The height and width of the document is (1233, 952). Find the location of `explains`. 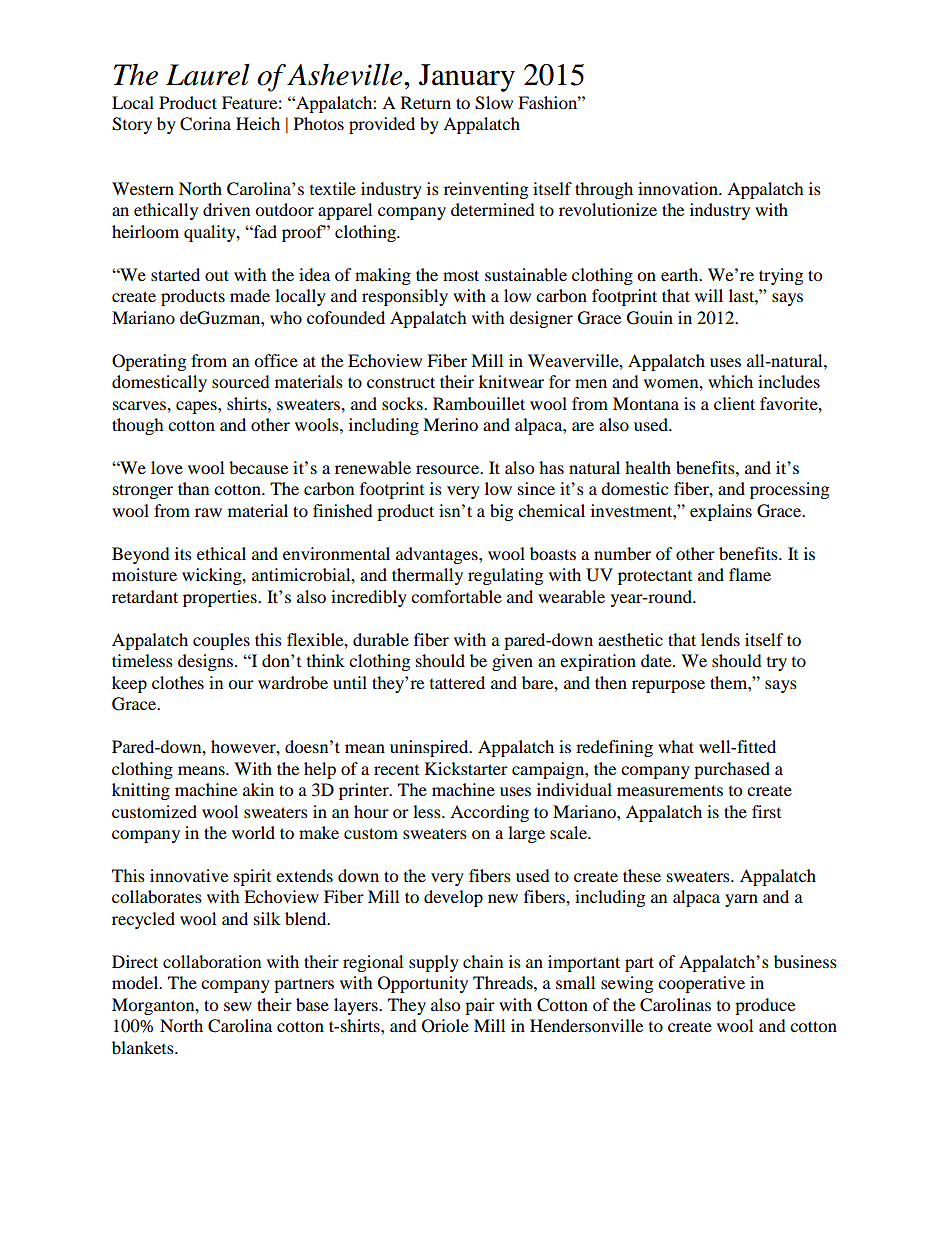

explains is located at coordinates (721, 512).
